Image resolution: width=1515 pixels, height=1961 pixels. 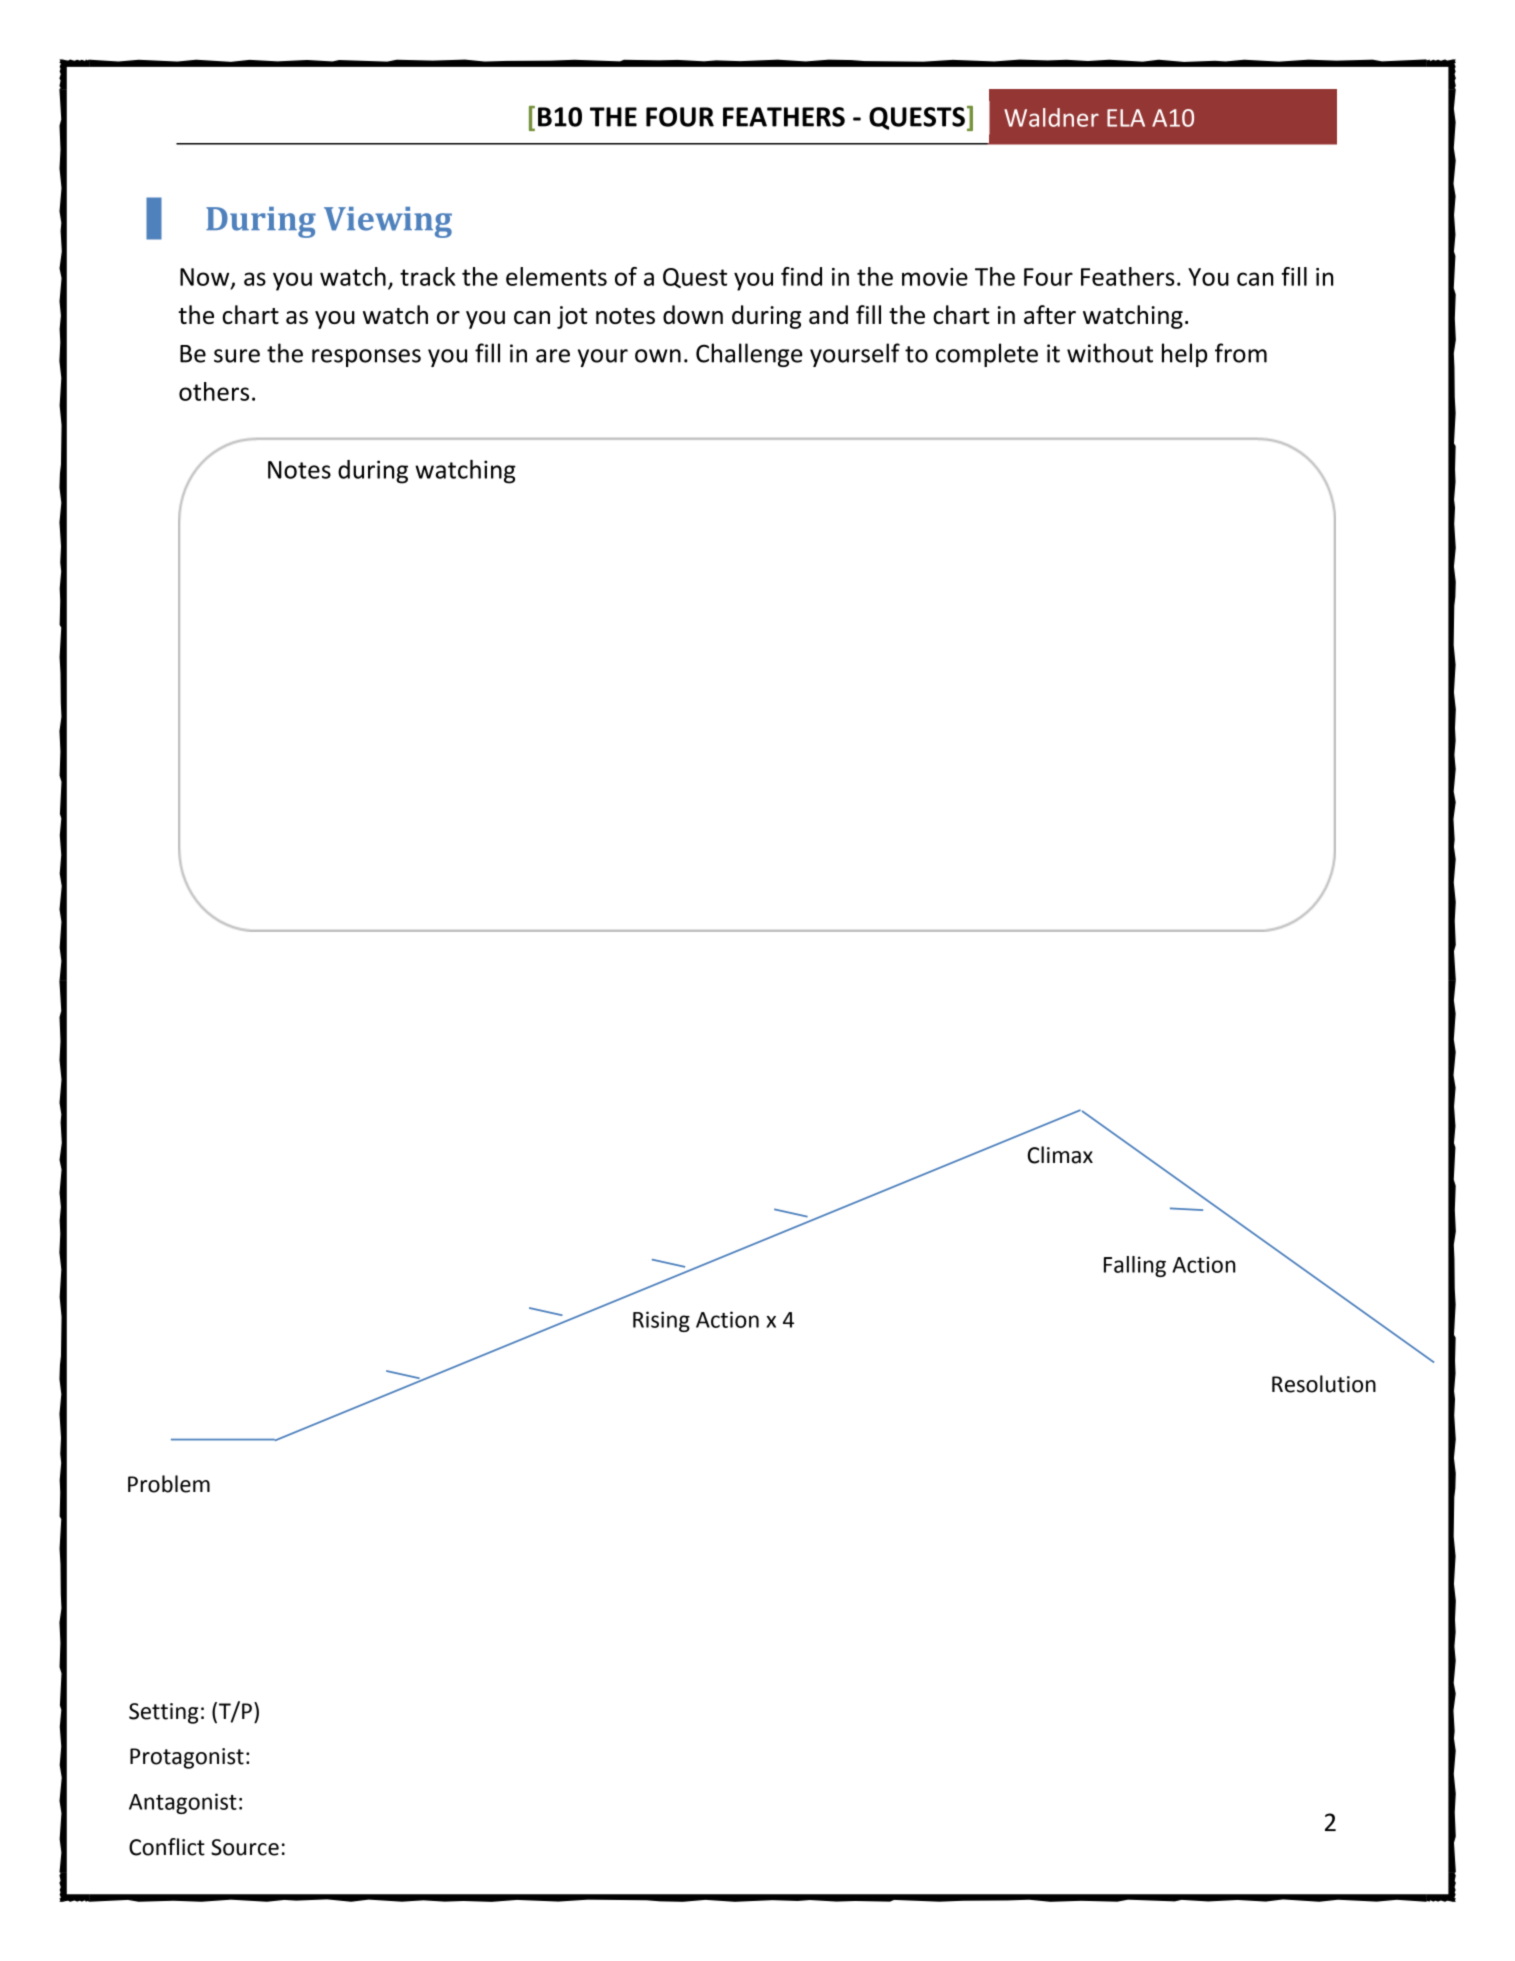 I want to click on Climax, so click(x=1060, y=1155).
